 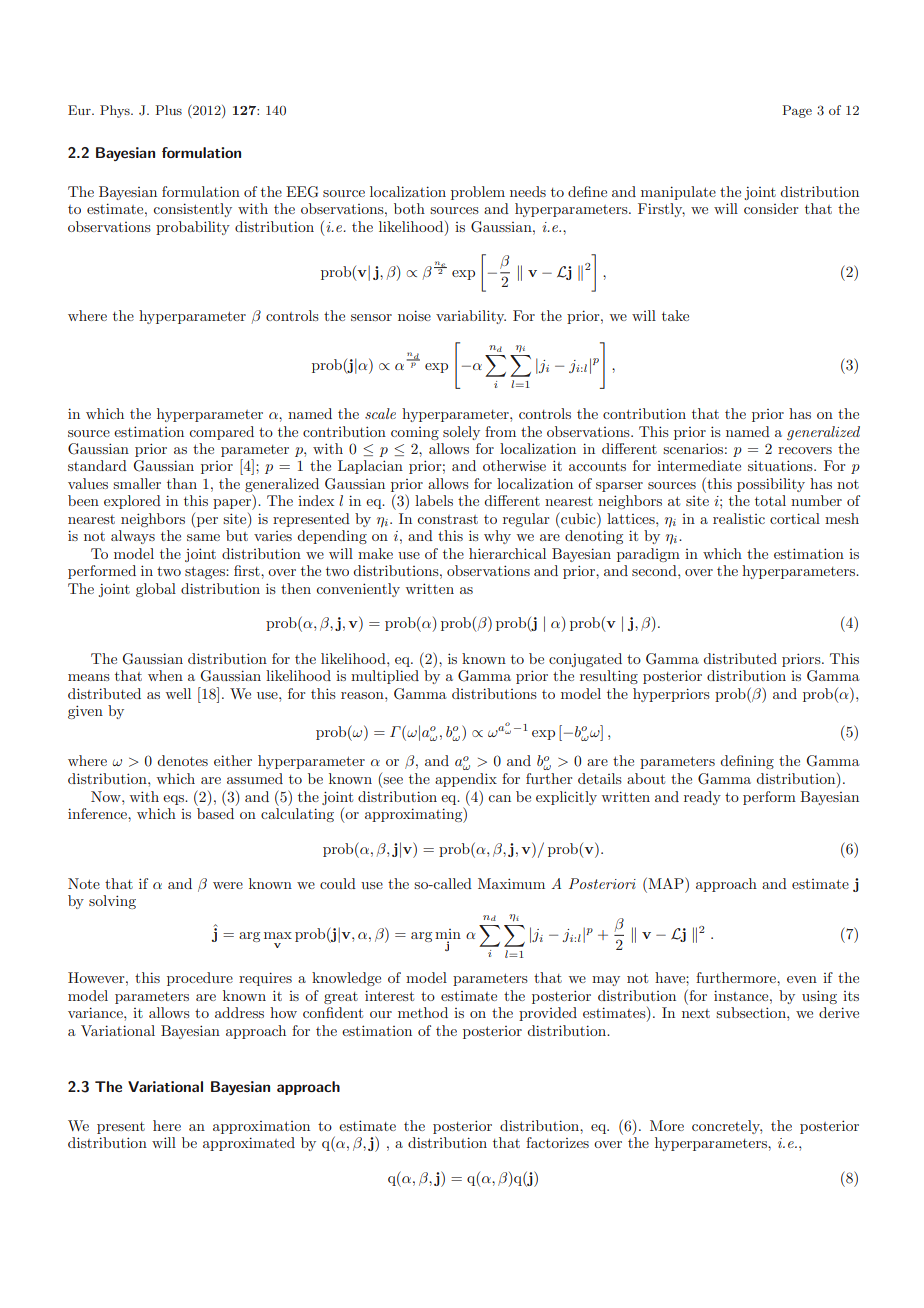 I want to click on subsection, so click(x=752, y=1012).
